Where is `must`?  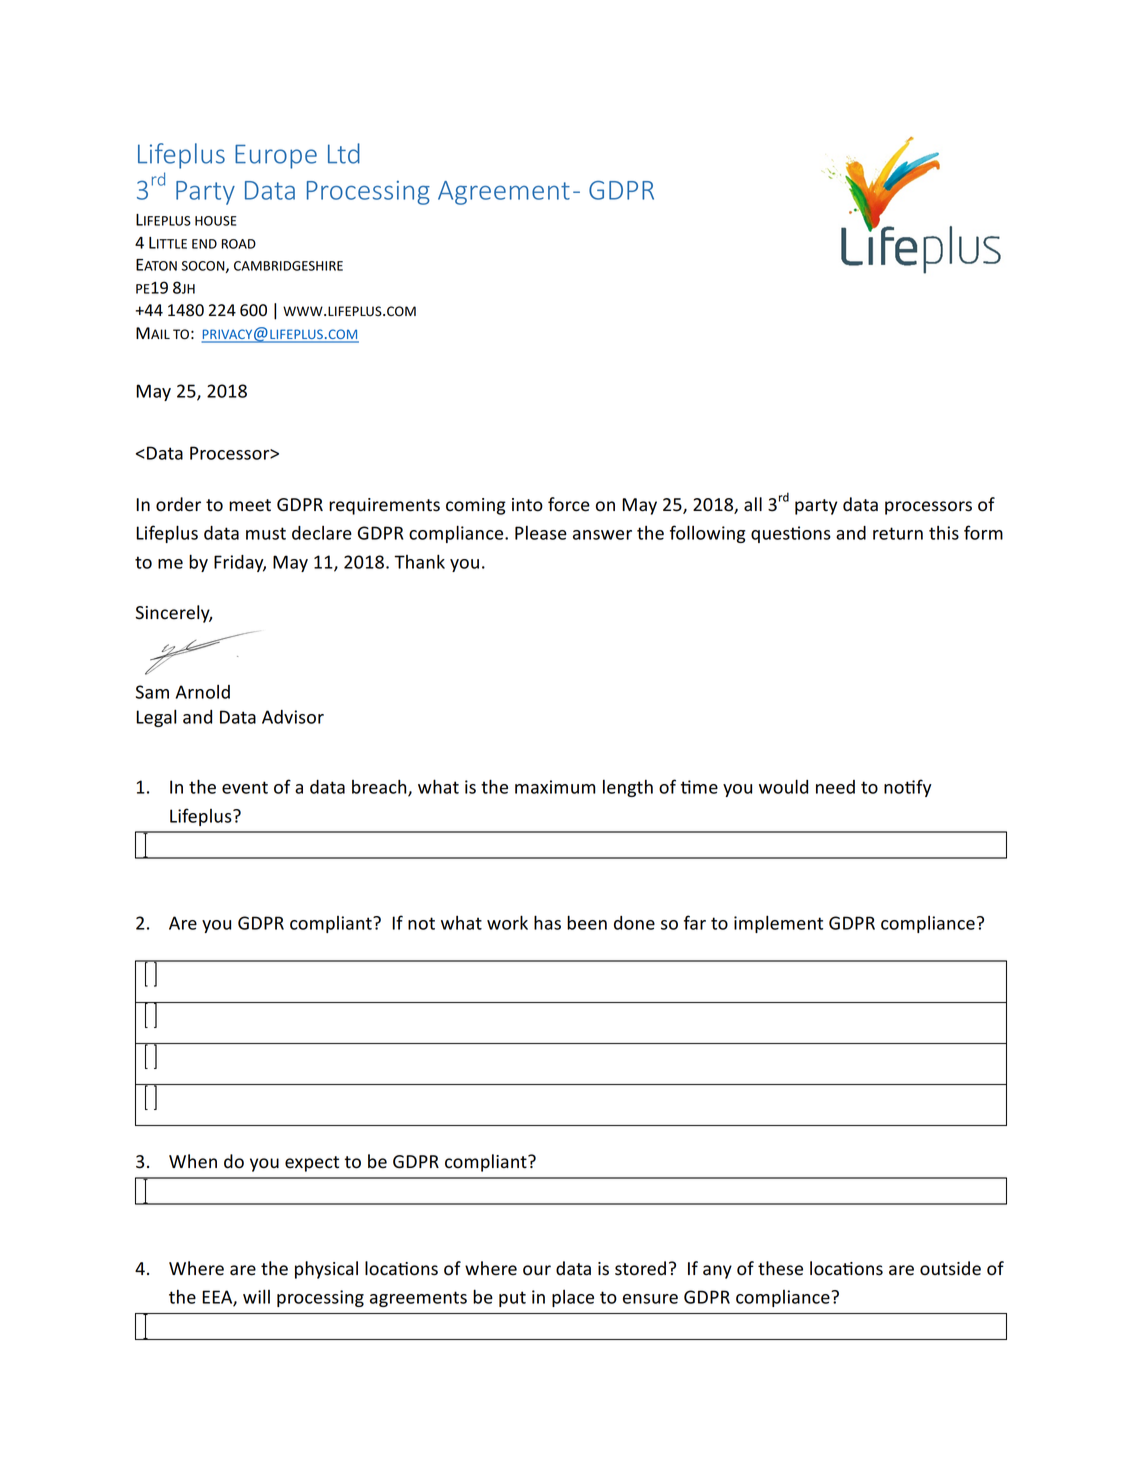 must is located at coordinates (266, 533).
